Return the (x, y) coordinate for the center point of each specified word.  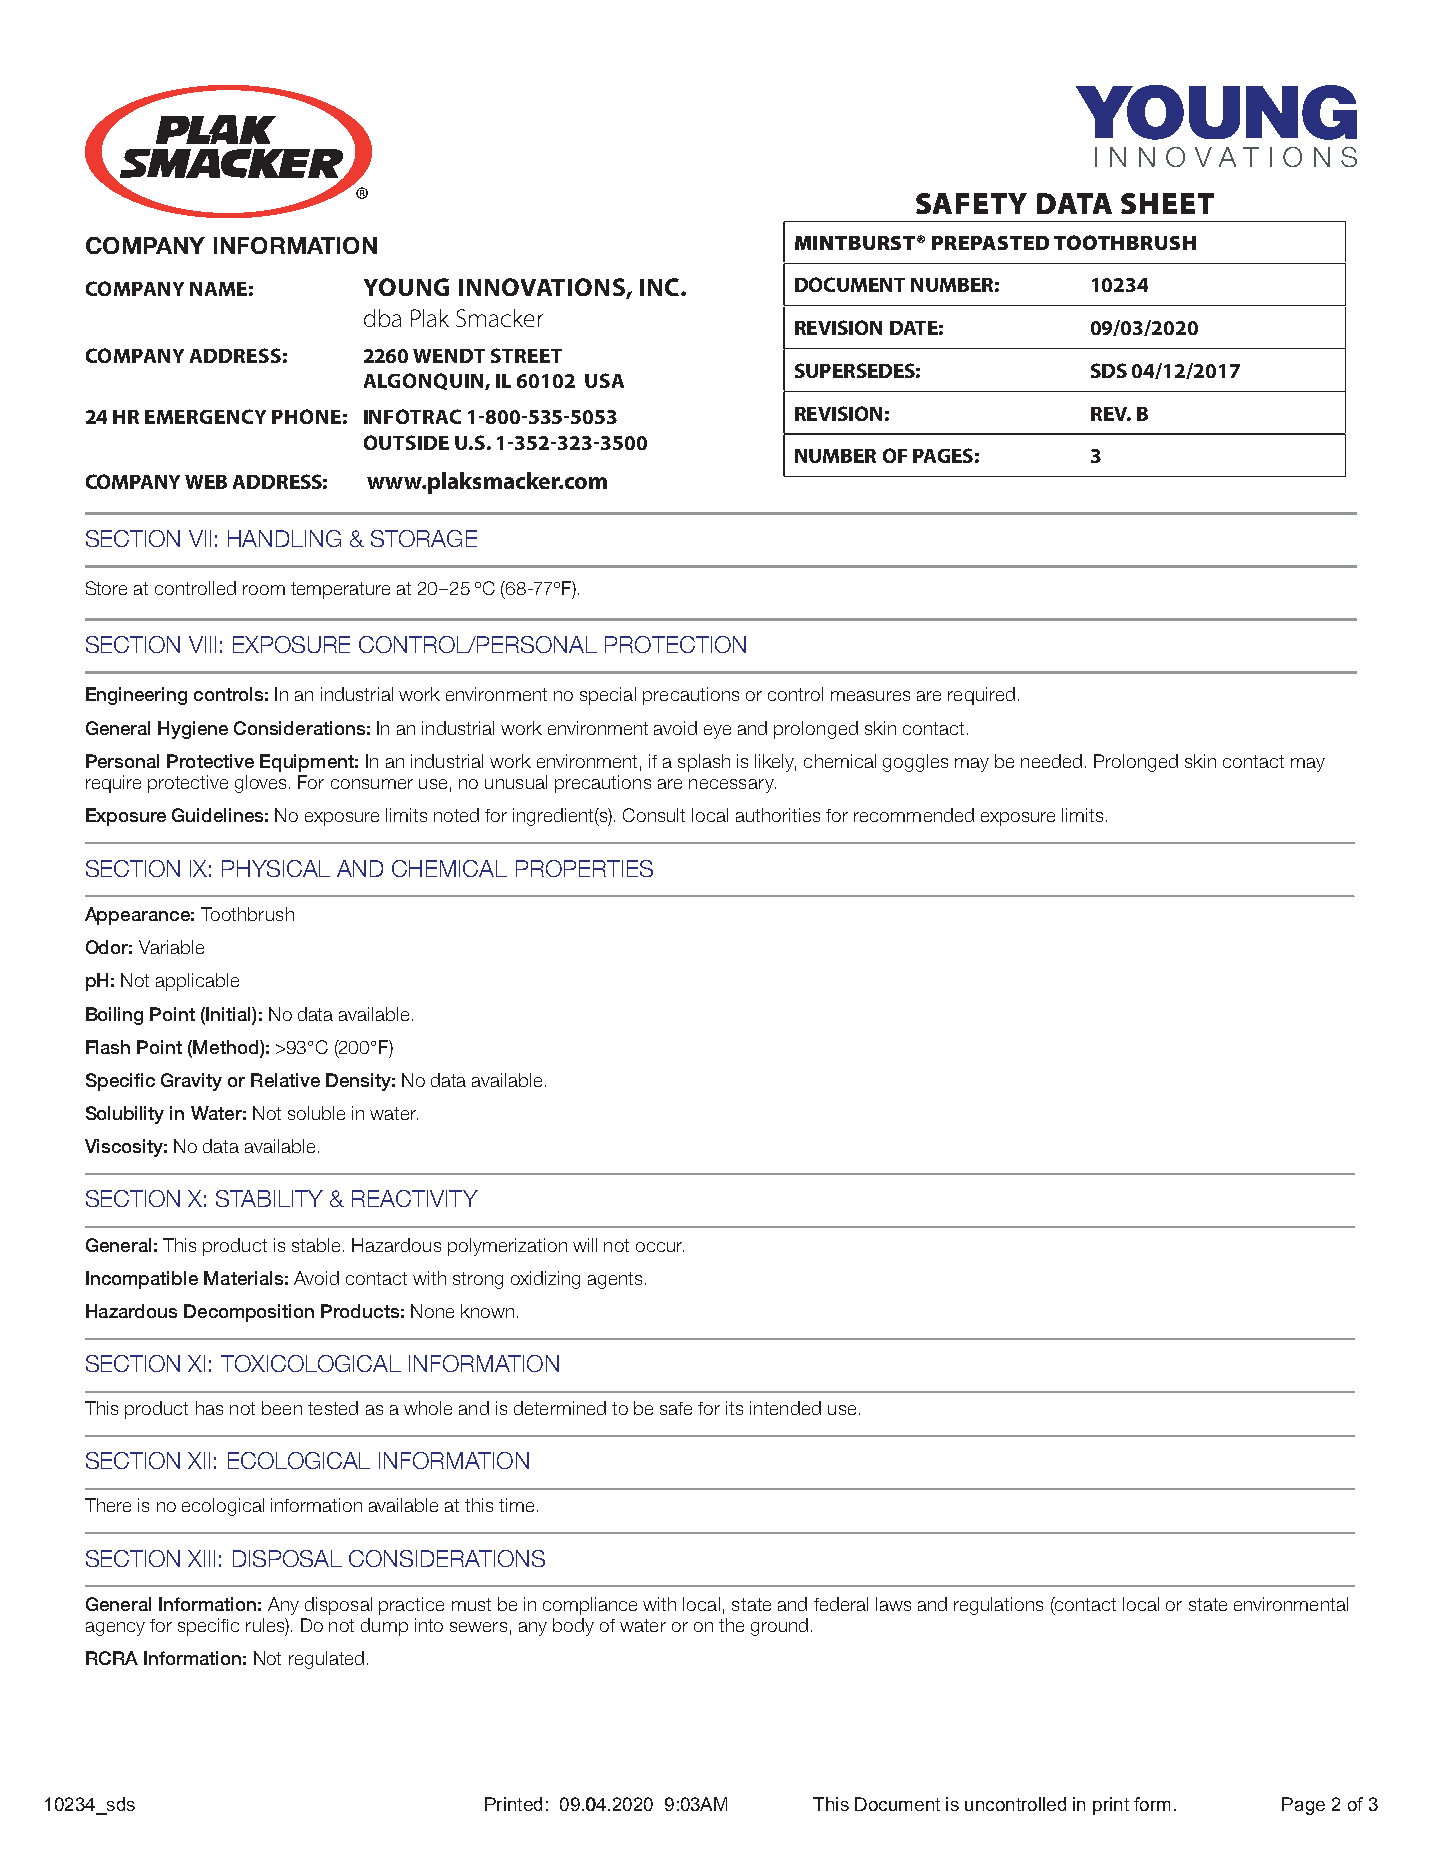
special (608, 696)
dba (382, 318)
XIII (201, 1558)
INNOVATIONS (542, 287)
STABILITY (269, 1198)
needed (1051, 761)
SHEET (1167, 203)
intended (785, 1408)
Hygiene (193, 730)
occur (660, 1247)
